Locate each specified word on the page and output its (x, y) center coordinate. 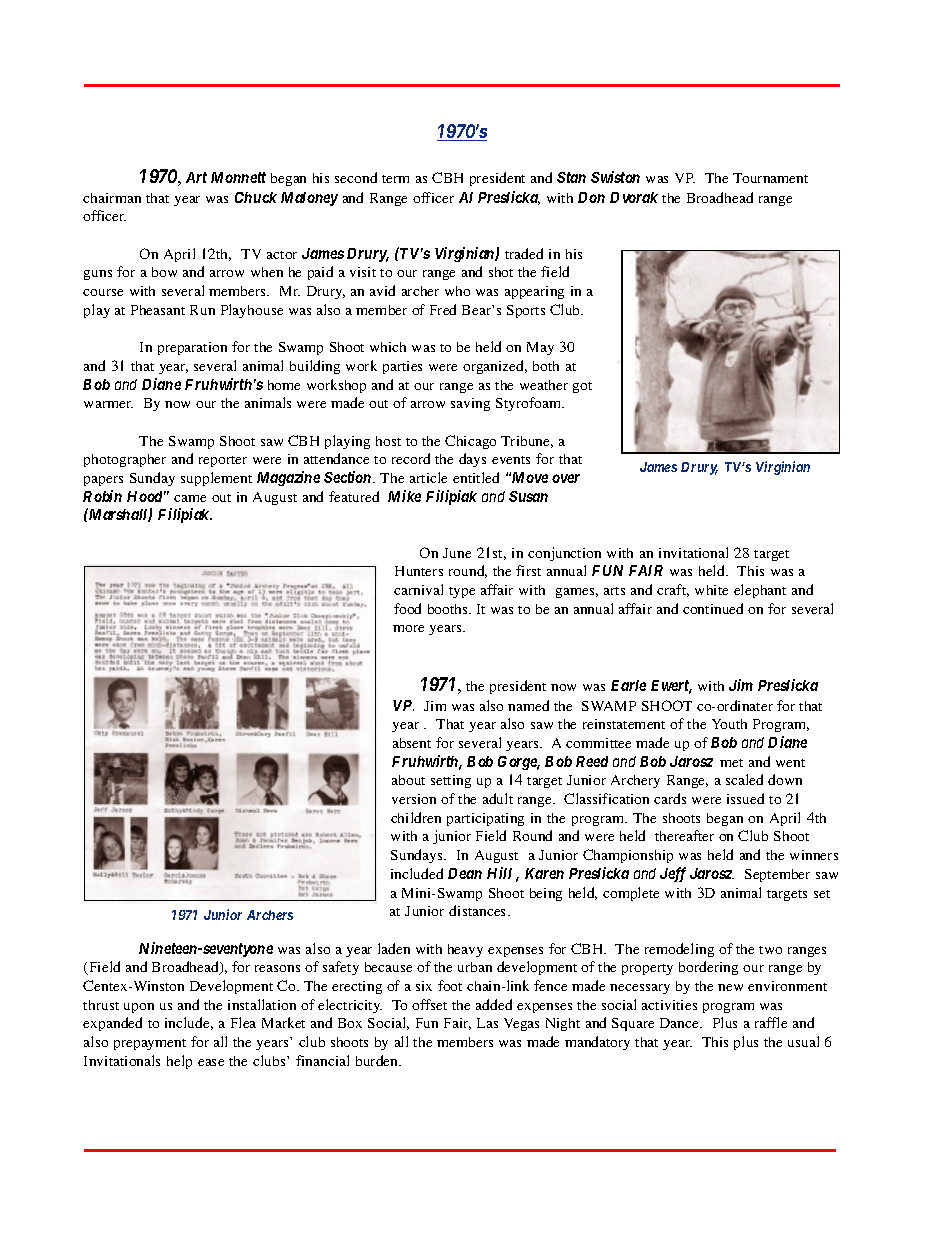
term (395, 179)
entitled (476, 477)
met (731, 763)
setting (451, 781)
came (190, 498)
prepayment (150, 1044)
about (408, 780)
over (566, 478)
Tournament (770, 178)
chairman (112, 198)
